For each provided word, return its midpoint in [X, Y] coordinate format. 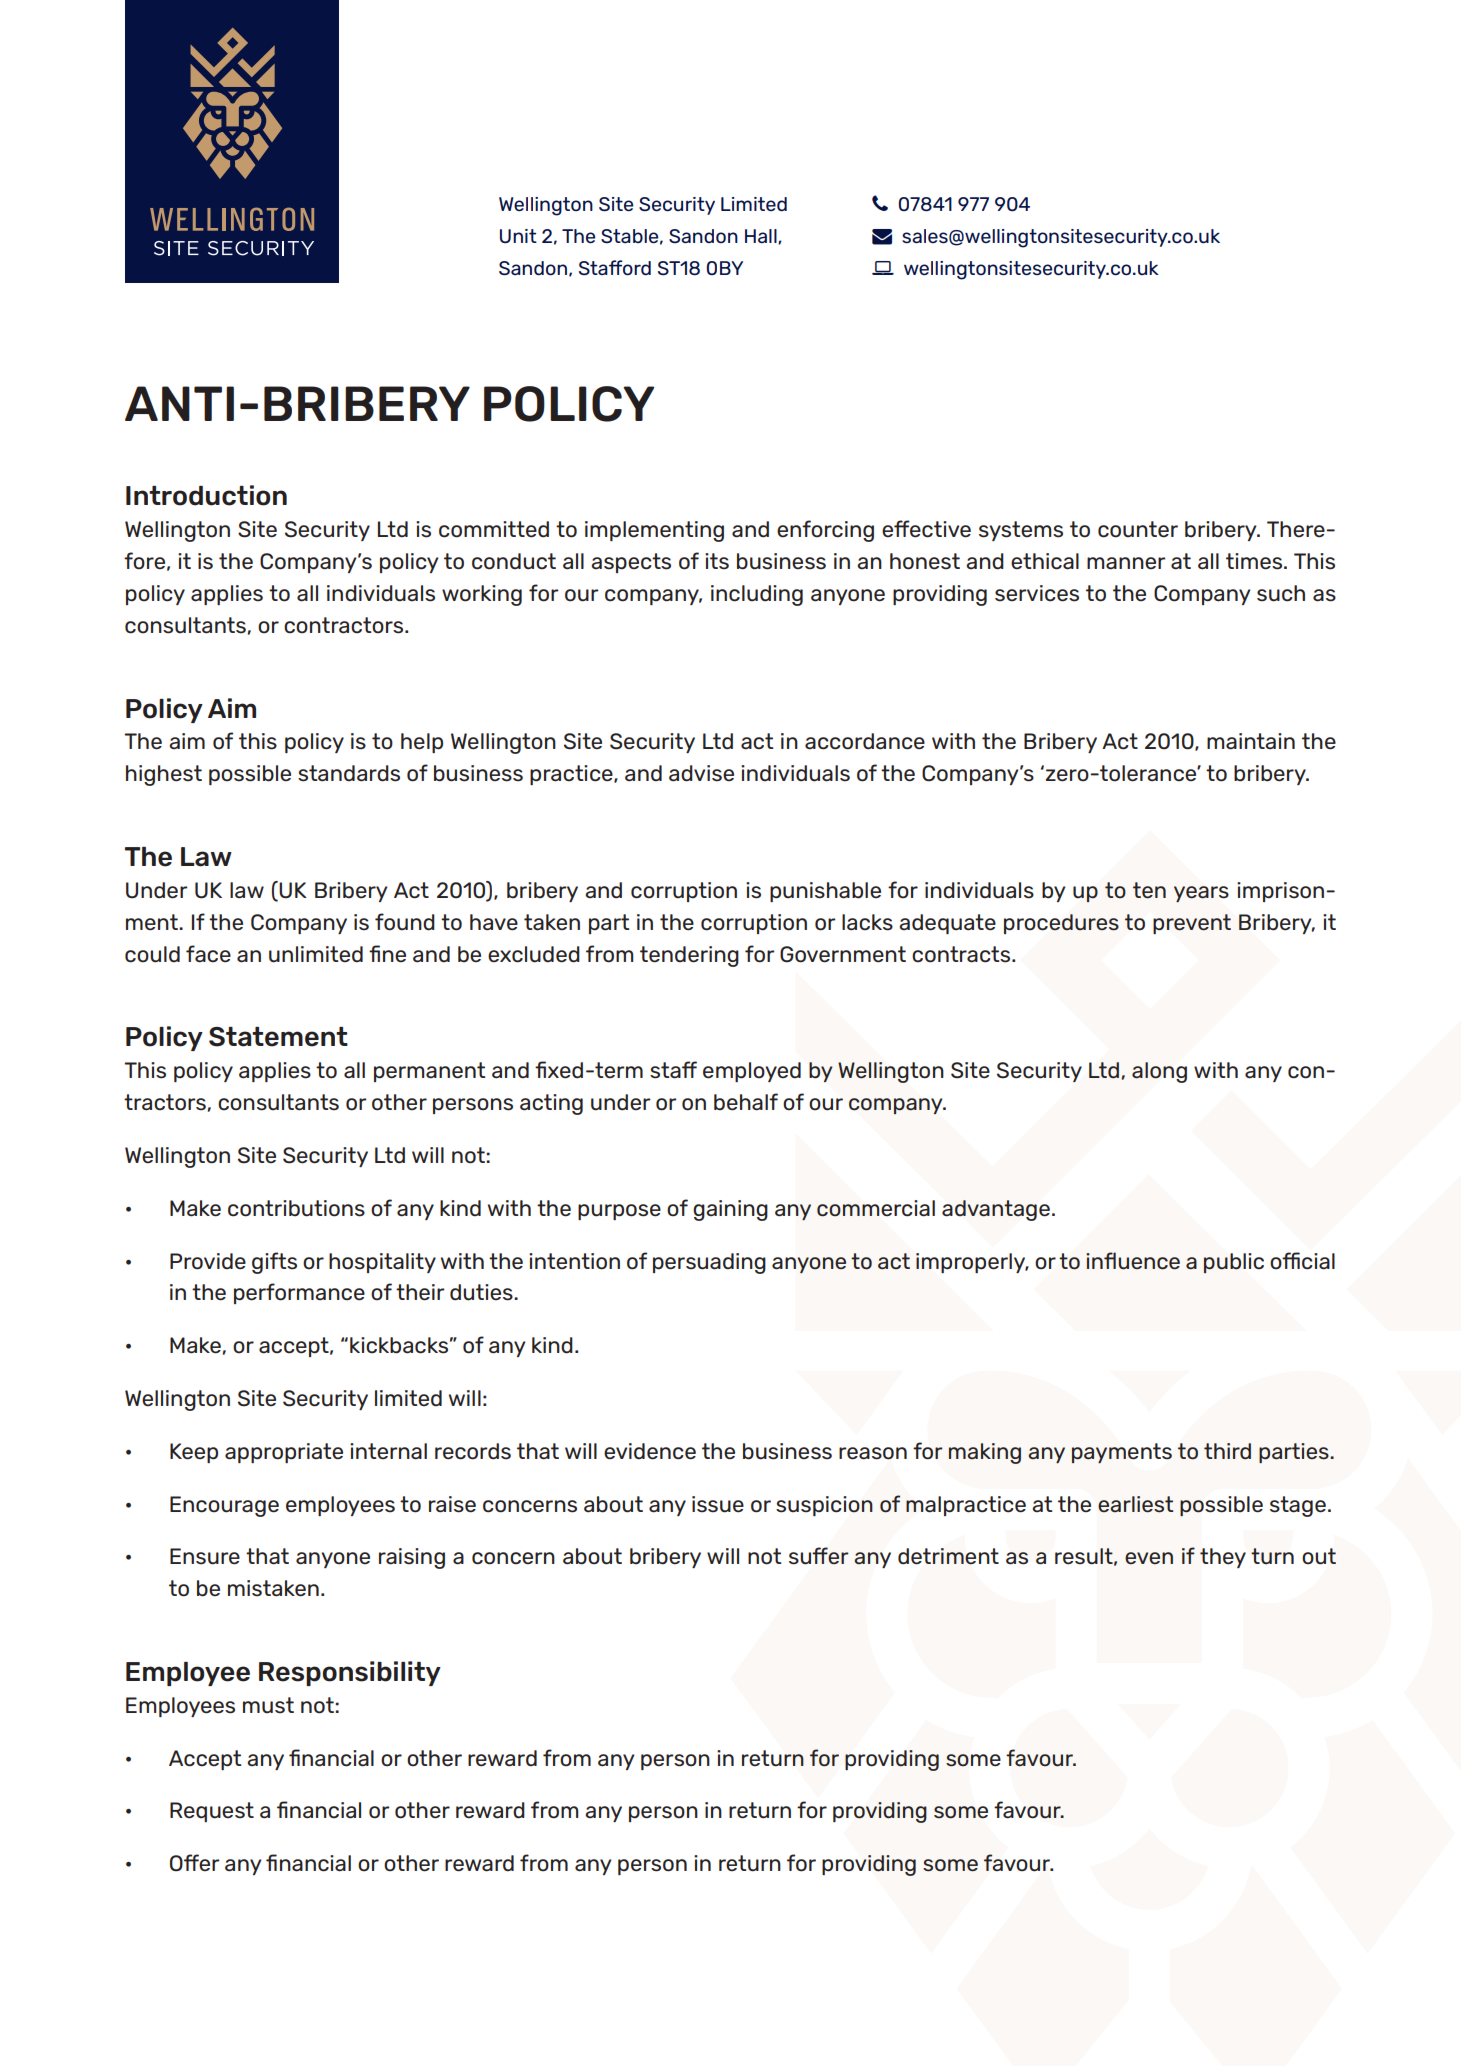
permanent [429, 1072]
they [1223, 1558]
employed [752, 1072]
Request [212, 1812]
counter [1138, 529]
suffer [819, 1556]
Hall [762, 236]
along [1159, 1072]
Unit [518, 236]
